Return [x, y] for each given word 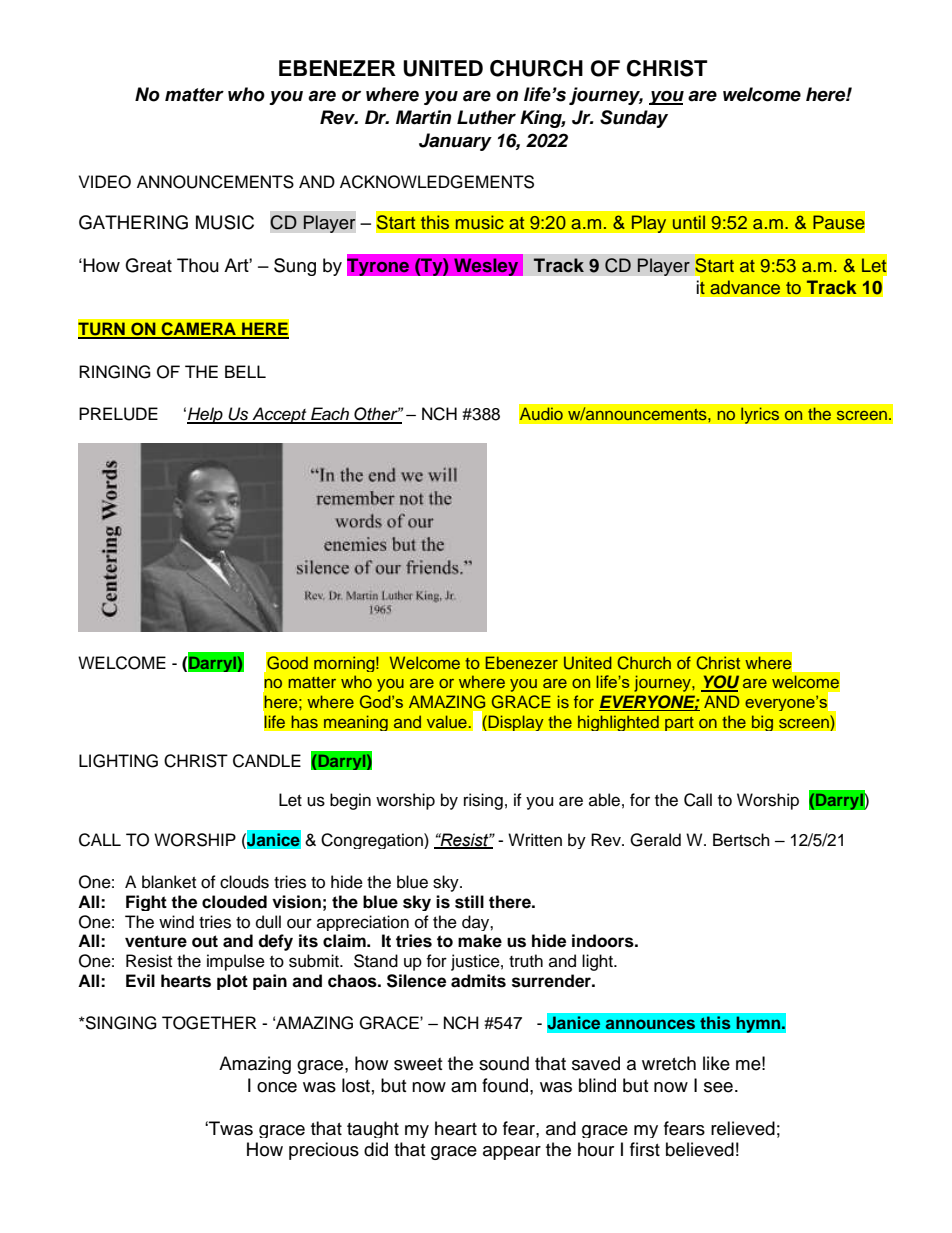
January [455, 142]
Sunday [634, 119]
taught [373, 1129]
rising [483, 801]
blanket [169, 882]
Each [330, 415]
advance [745, 287]
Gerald [655, 840]
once [277, 1087]
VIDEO [105, 182]
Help [206, 415]
